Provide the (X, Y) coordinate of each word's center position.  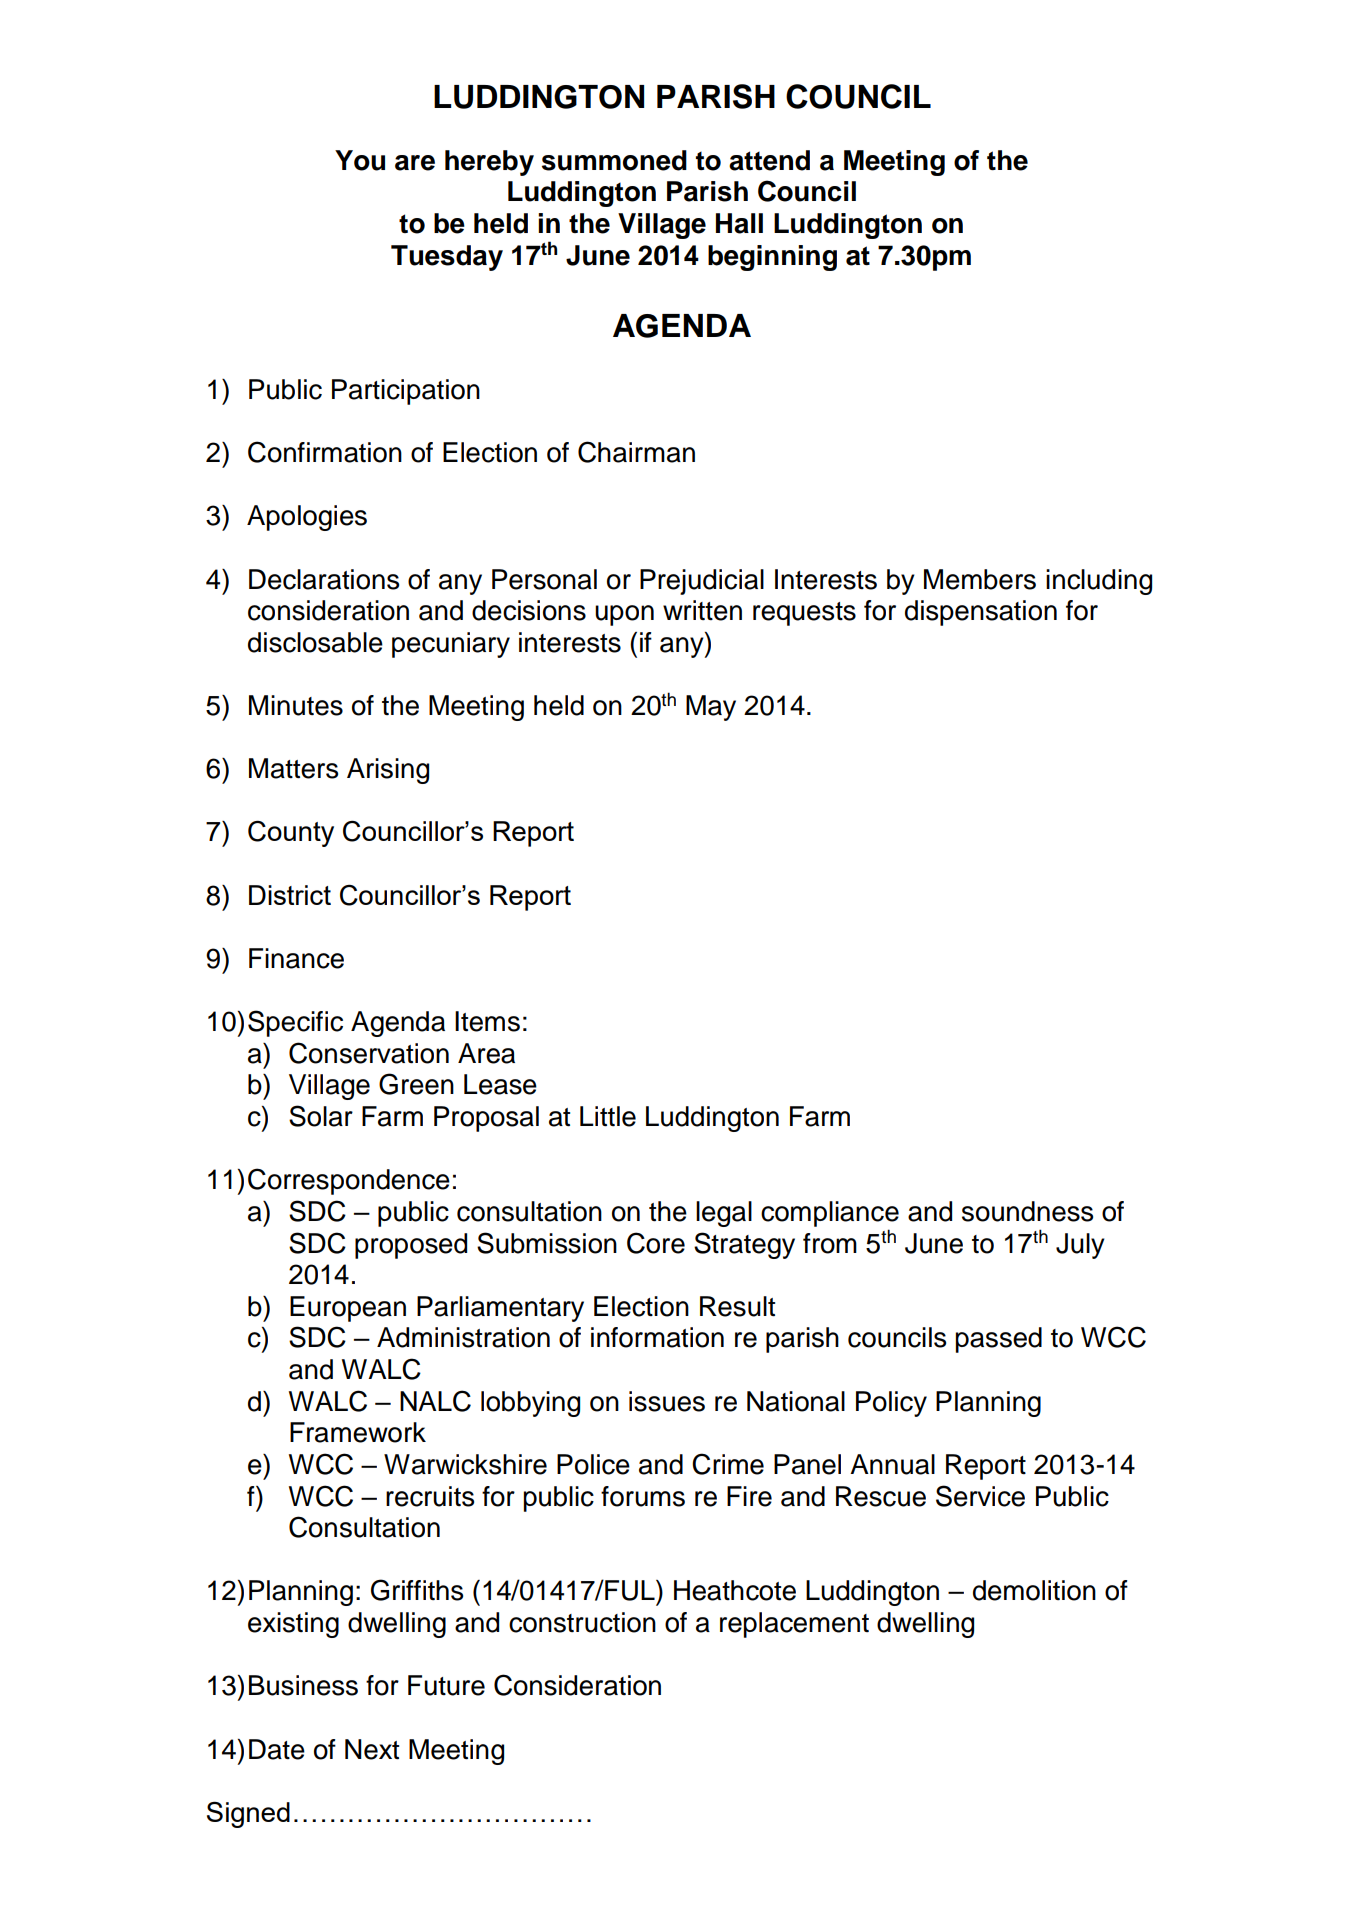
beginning (772, 258)
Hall (739, 223)
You (360, 160)
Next (372, 1749)
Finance (296, 958)
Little (608, 1116)
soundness (1027, 1211)
